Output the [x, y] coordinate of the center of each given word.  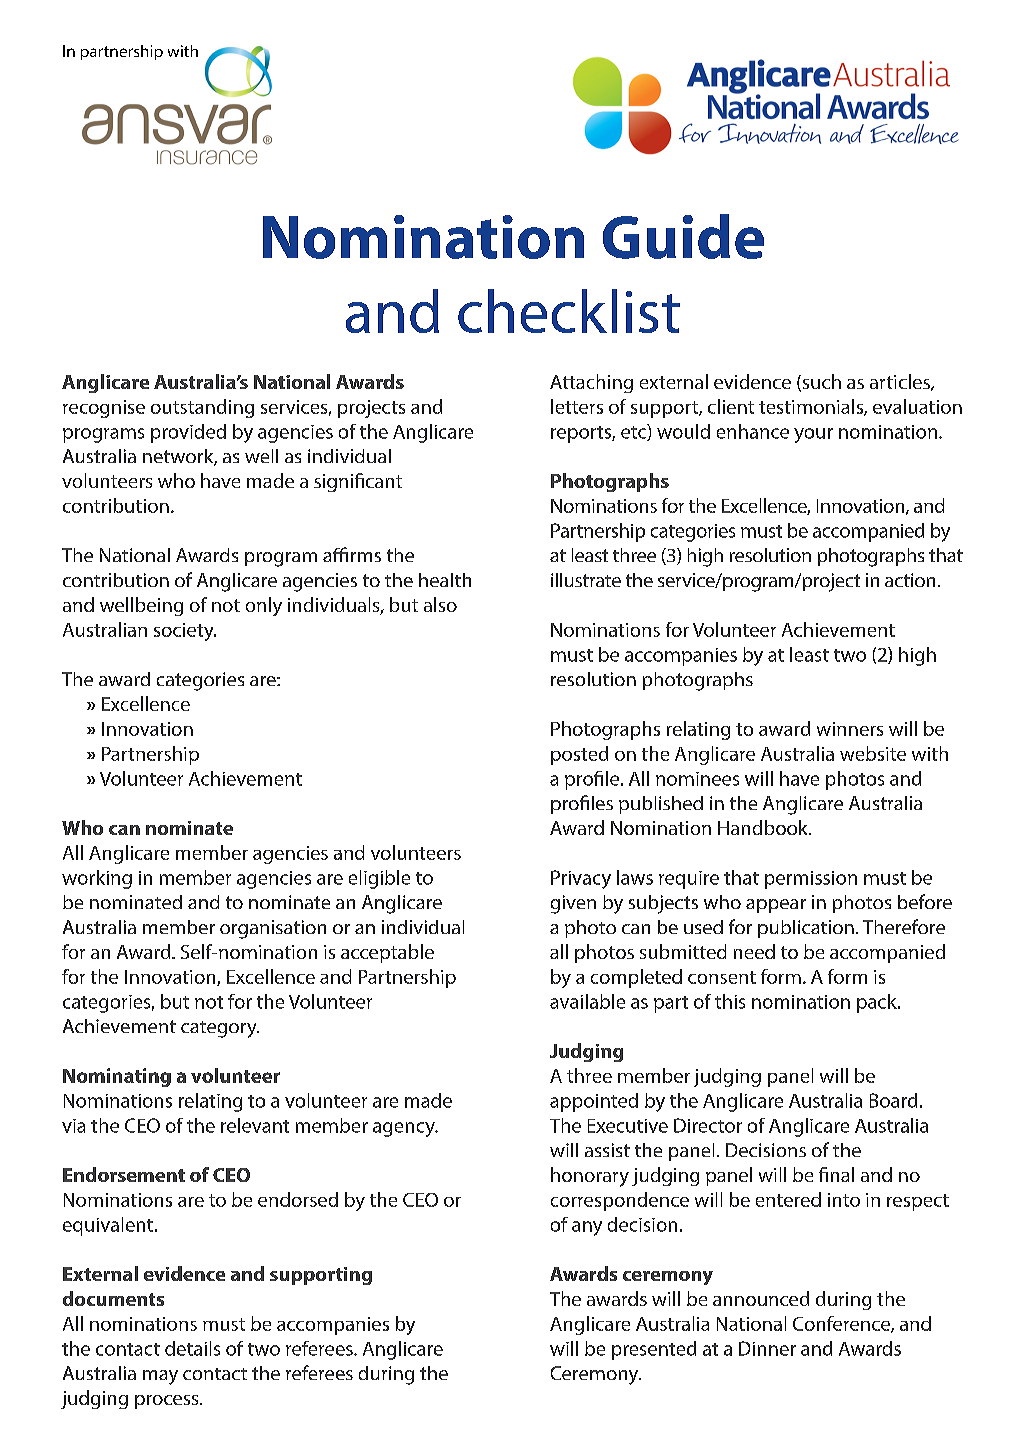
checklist [569, 311]
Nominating [117, 1077]
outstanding [202, 408]
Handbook [764, 827]
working [97, 879]
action [910, 580]
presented [654, 1350]
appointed [594, 1102]
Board [893, 1100]
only [264, 606]
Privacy [581, 879]
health [445, 580]
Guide [683, 236]
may [160, 1377]
